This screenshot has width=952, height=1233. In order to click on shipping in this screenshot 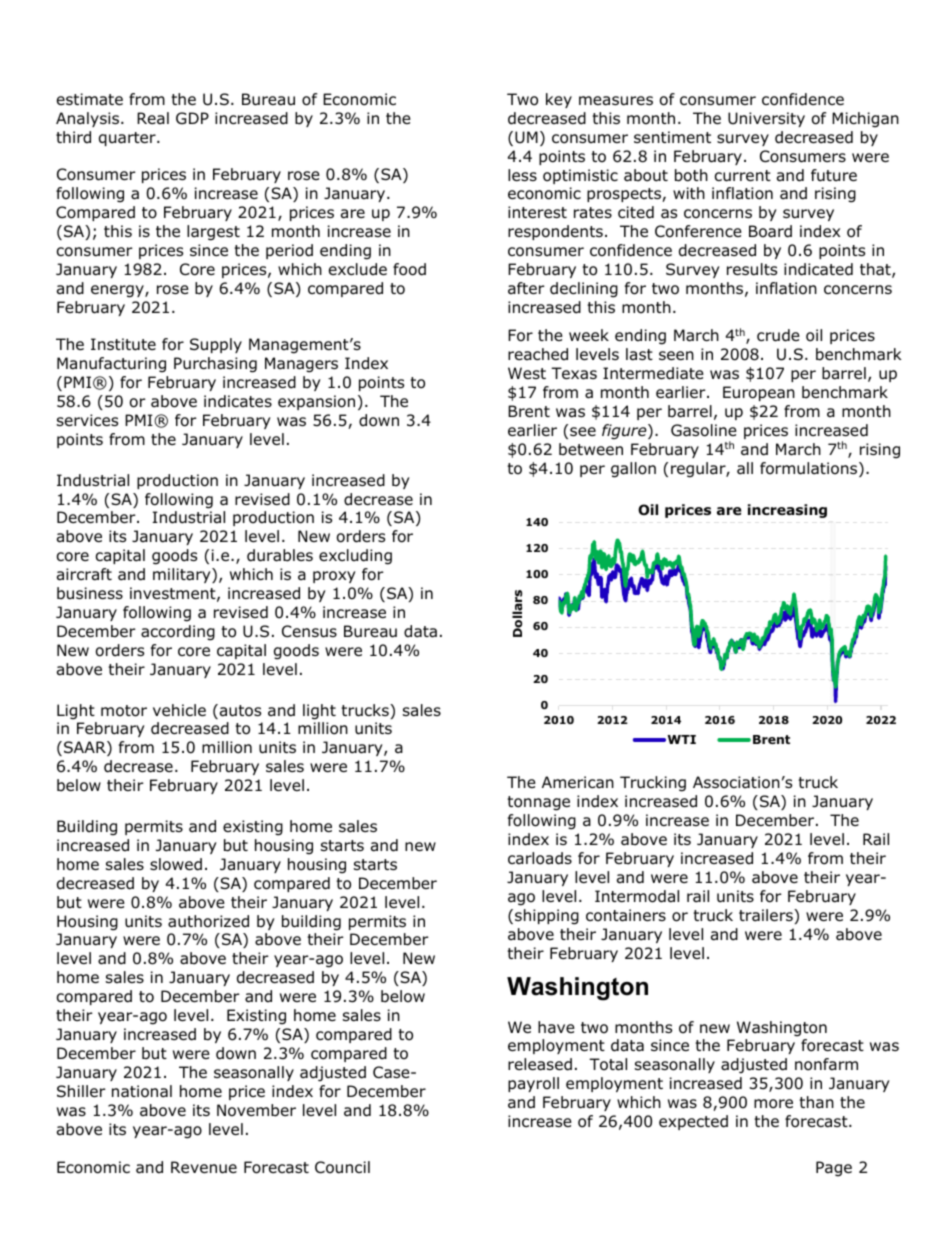, I will do `click(547, 917)`.
